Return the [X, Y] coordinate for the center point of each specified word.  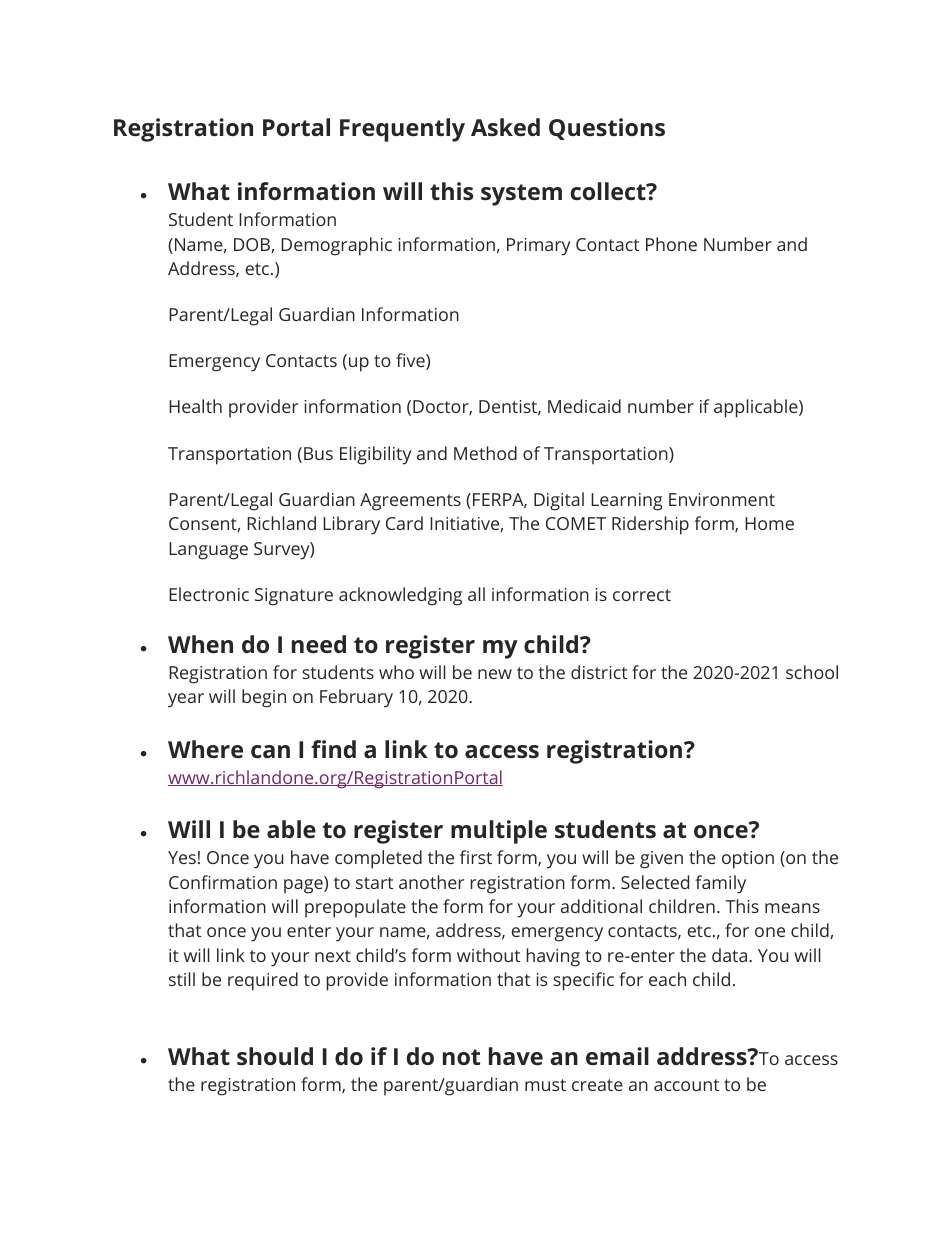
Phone [671, 244]
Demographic [336, 246]
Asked [505, 127]
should [275, 1056]
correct [642, 595]
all [476, 594]
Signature [294, 597]
